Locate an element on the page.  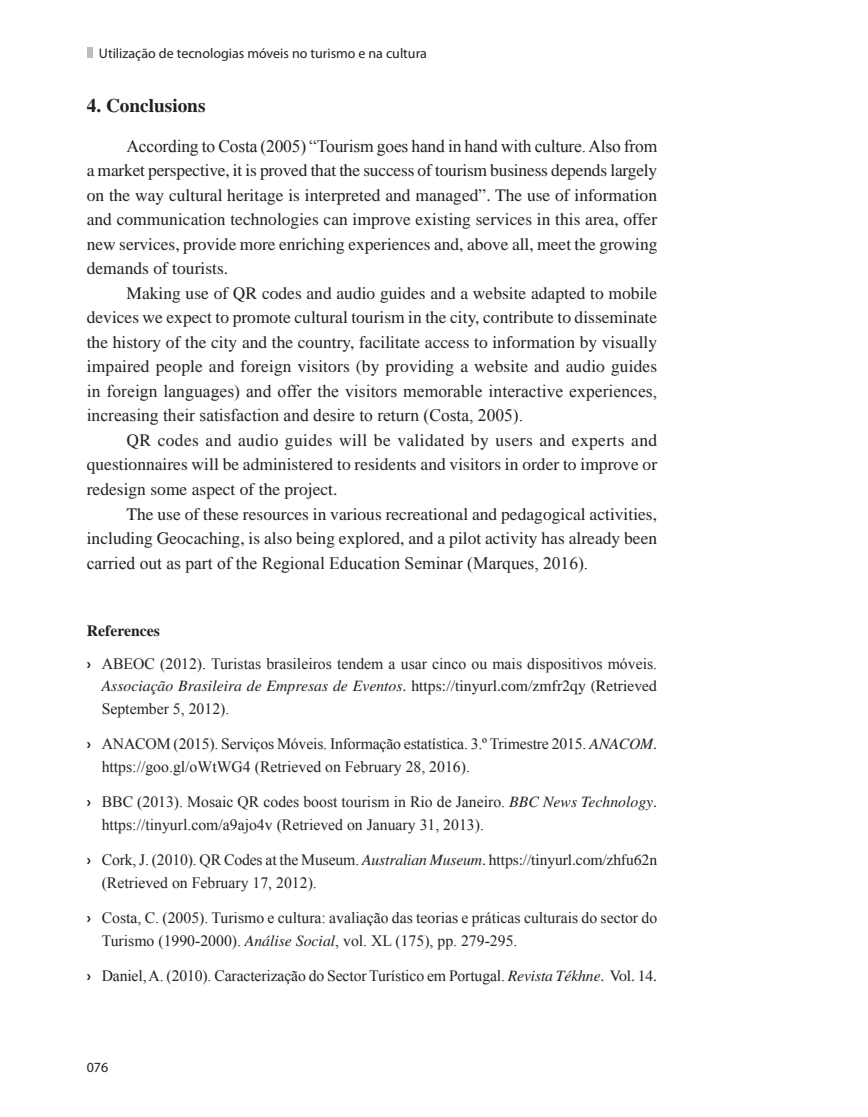
culture is located at coordinates (559, 146).
